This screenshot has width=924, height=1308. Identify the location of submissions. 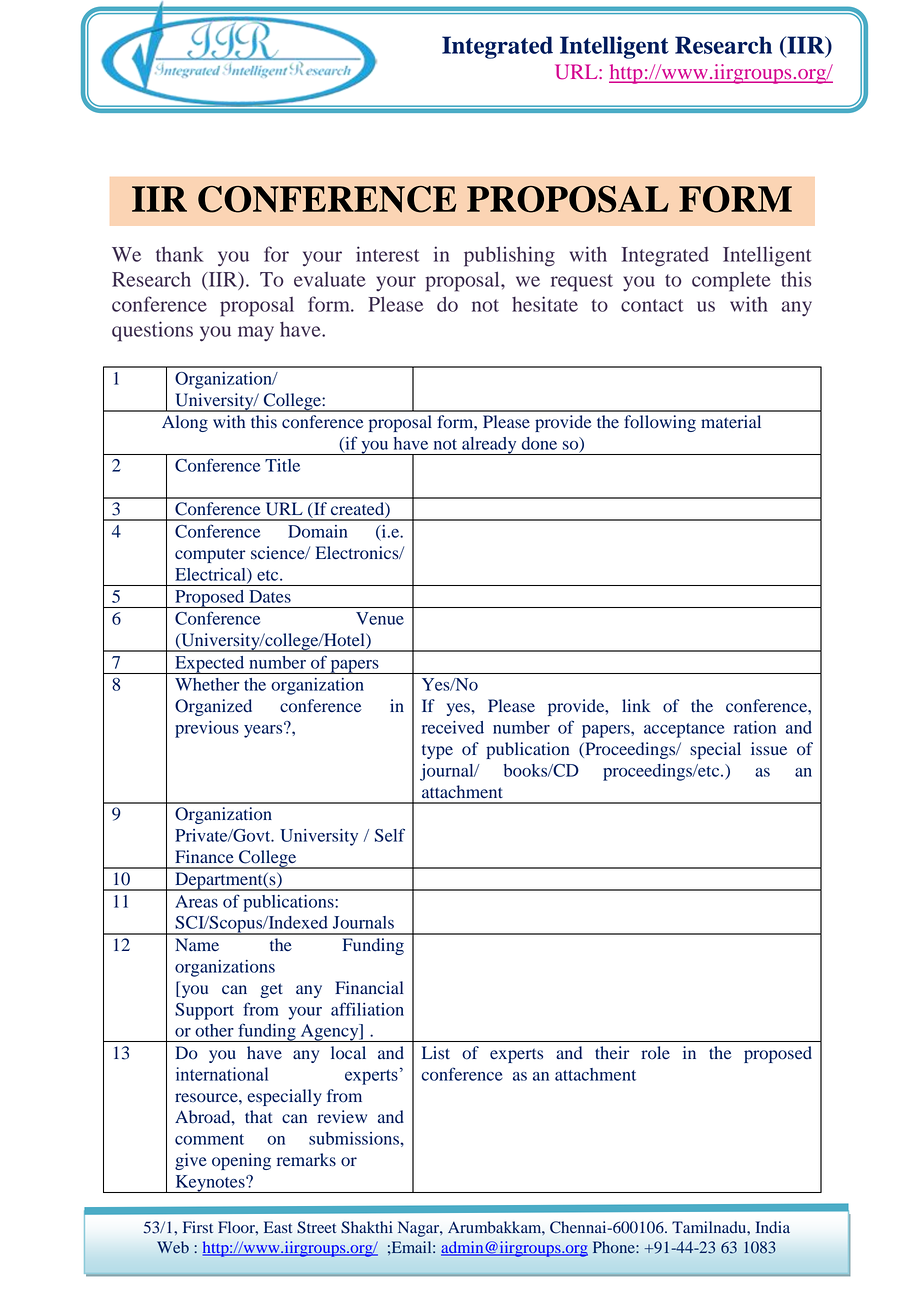
(355, 1138).
